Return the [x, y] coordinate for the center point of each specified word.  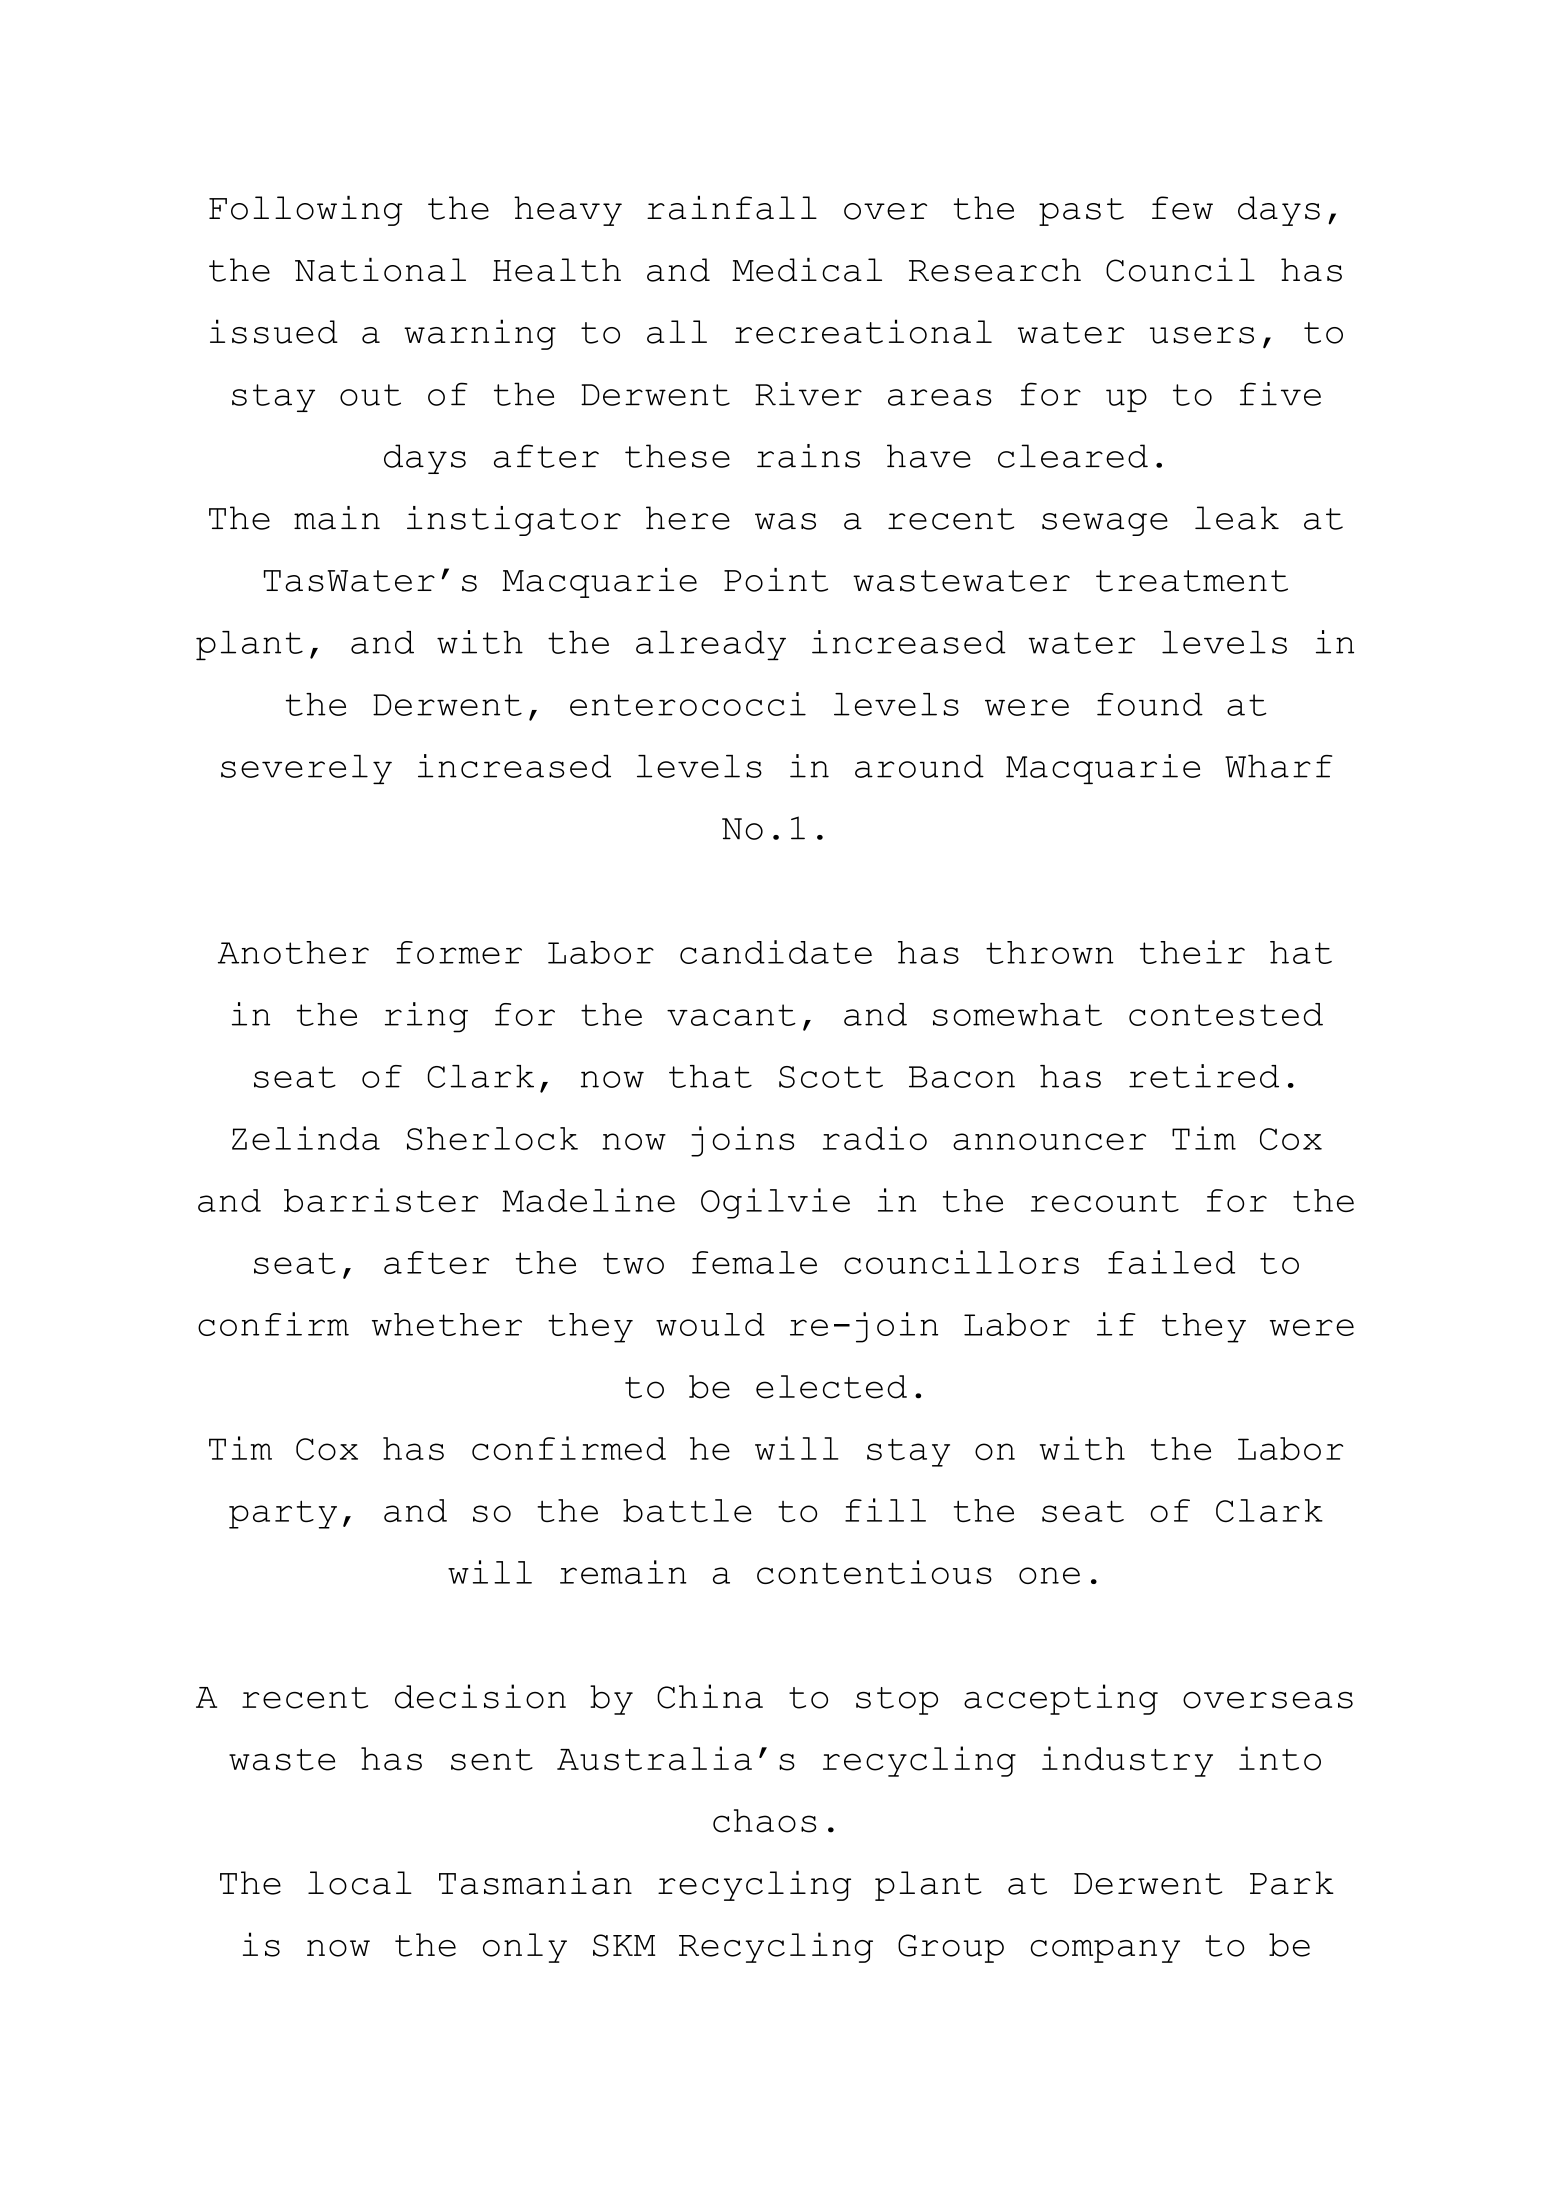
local [360, 1883]
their [1192, 952]
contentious [874, 1572]
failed [1171, 1262]
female [754, 1262]
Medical [807, 270]
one [1049, 1575]
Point [776, 580]
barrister [381, 1200]
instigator [514, 521]
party [283, 1514]
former [459, 952]
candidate [776, 952]
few [1182, 208]
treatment [1192, 581]
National [380, 270]
